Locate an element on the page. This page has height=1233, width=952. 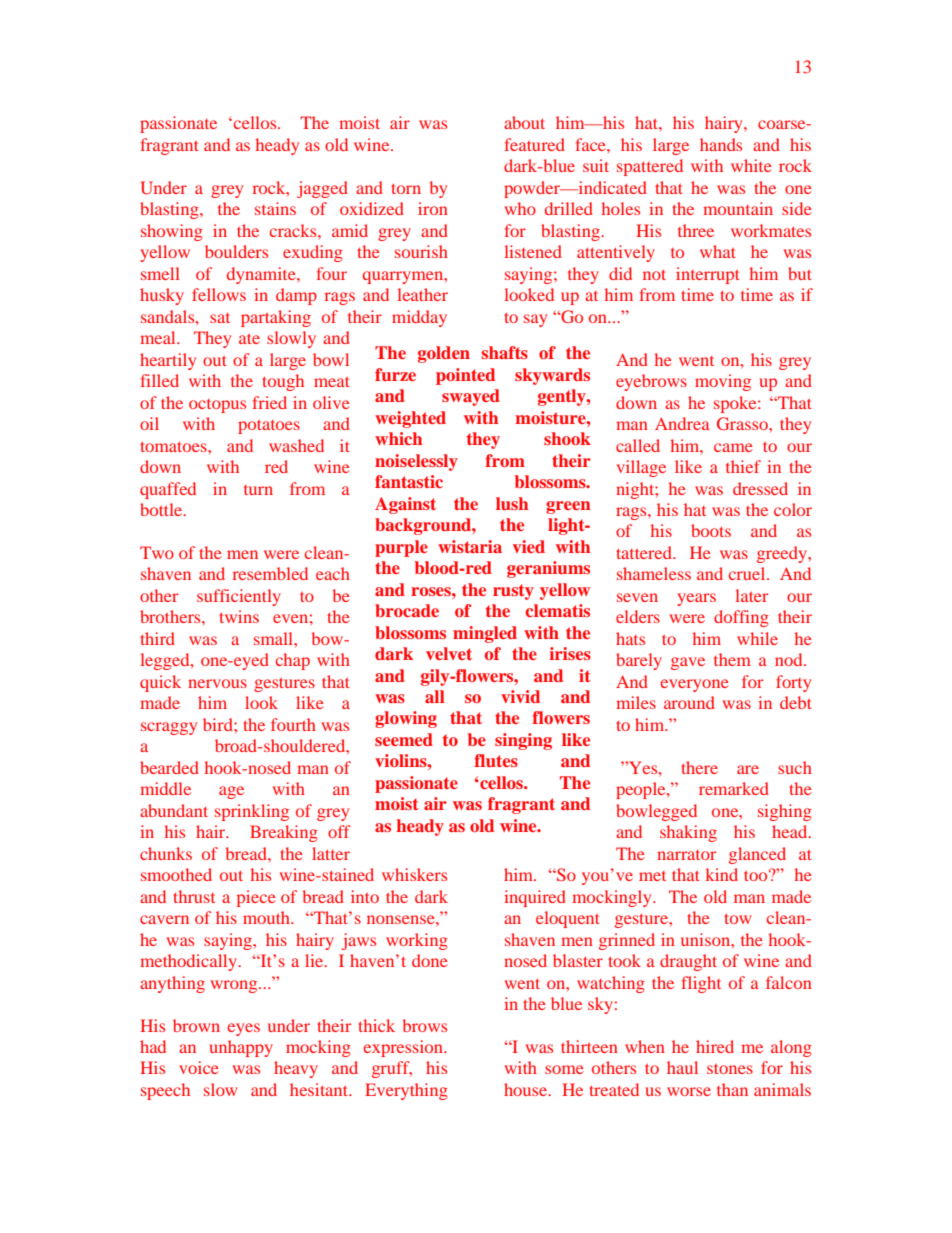
came is located at coordinates (733, 447).
